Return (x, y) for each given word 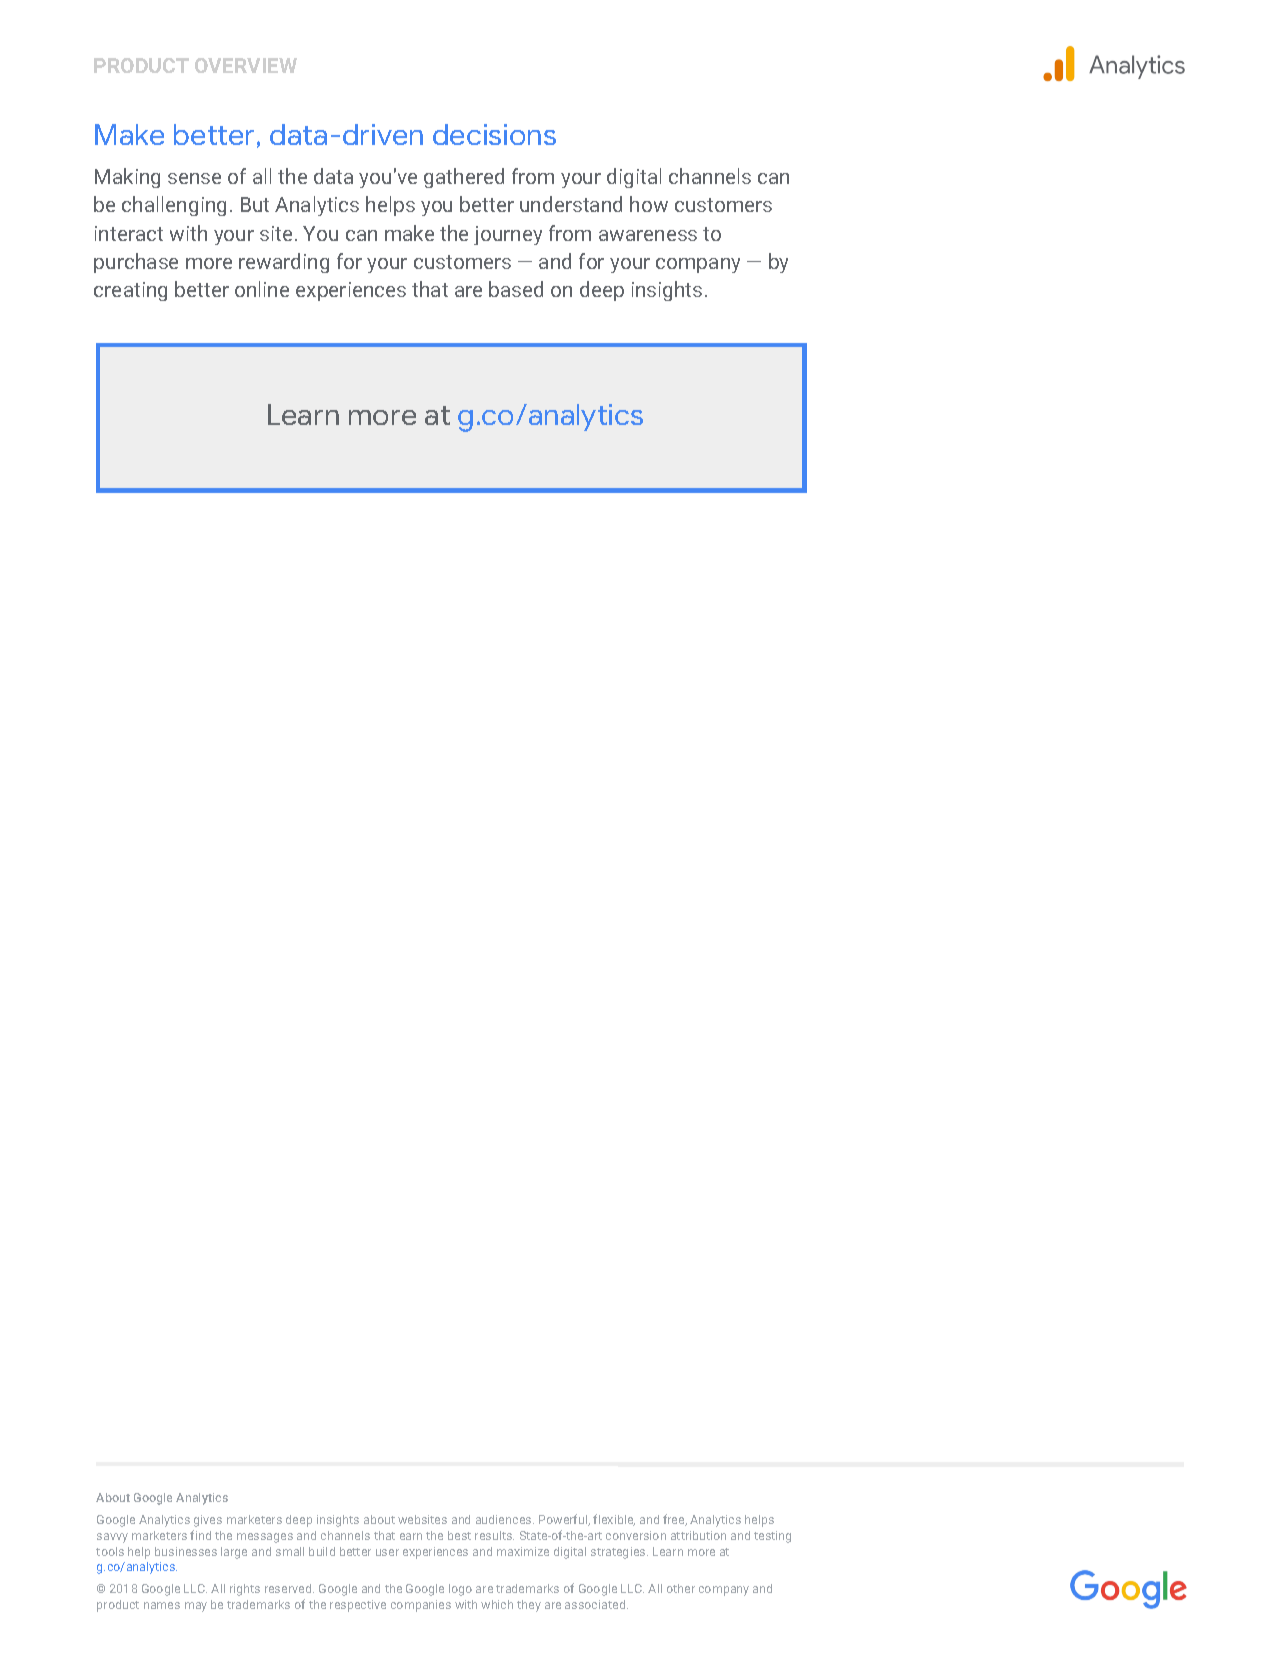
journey (508, 235)
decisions (494, 134)
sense (194, 178)
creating (130, 291)
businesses (186, 1551)
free (675, 1520)
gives (208, 1521)
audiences (505, 1519)
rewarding (284, 263)
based (516, 289)
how (649, 204)
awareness (648, 235)
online (262, 289)
